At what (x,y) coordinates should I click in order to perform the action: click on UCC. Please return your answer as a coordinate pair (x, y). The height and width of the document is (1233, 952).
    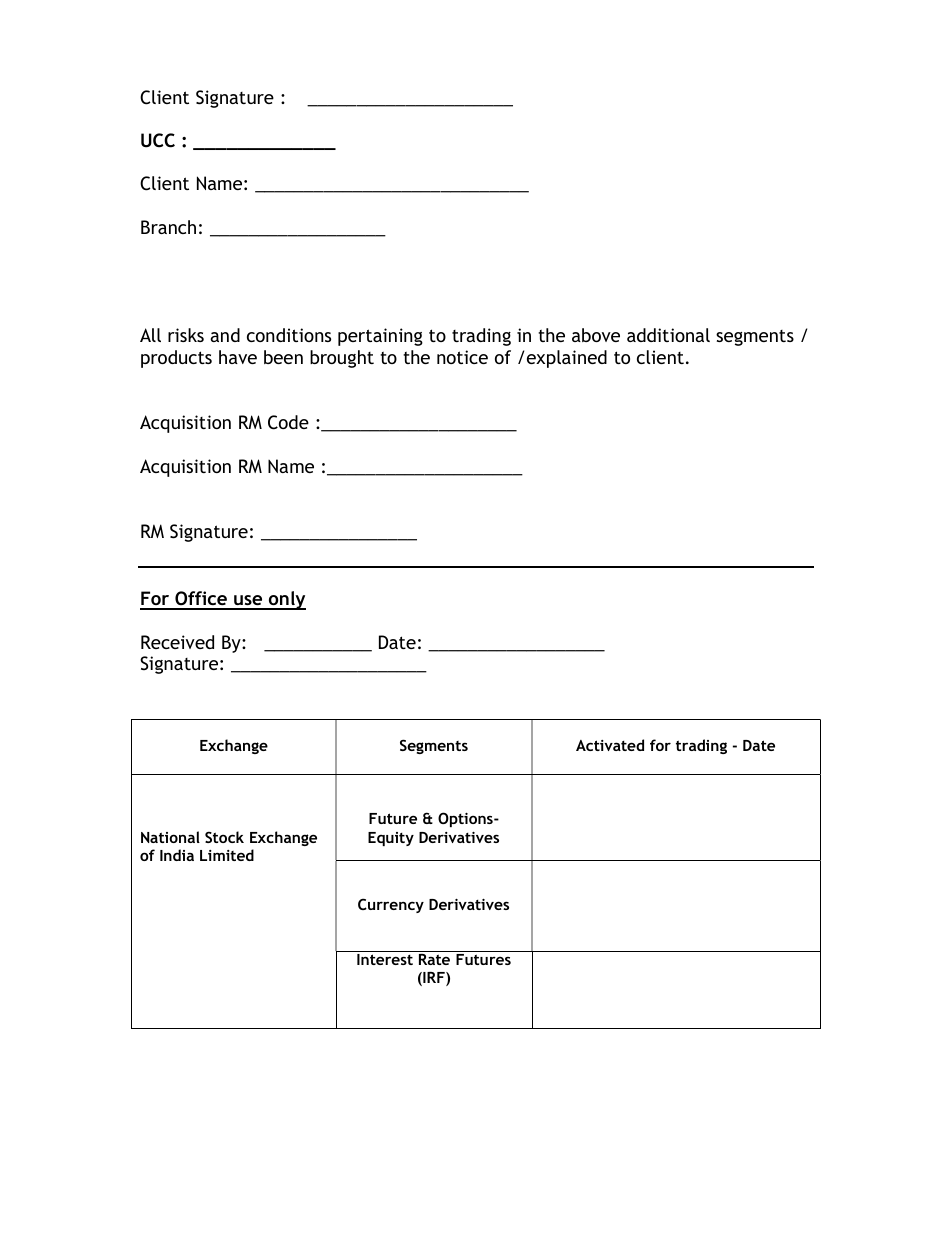
    Looking at the image, I should click on (158, 140).
